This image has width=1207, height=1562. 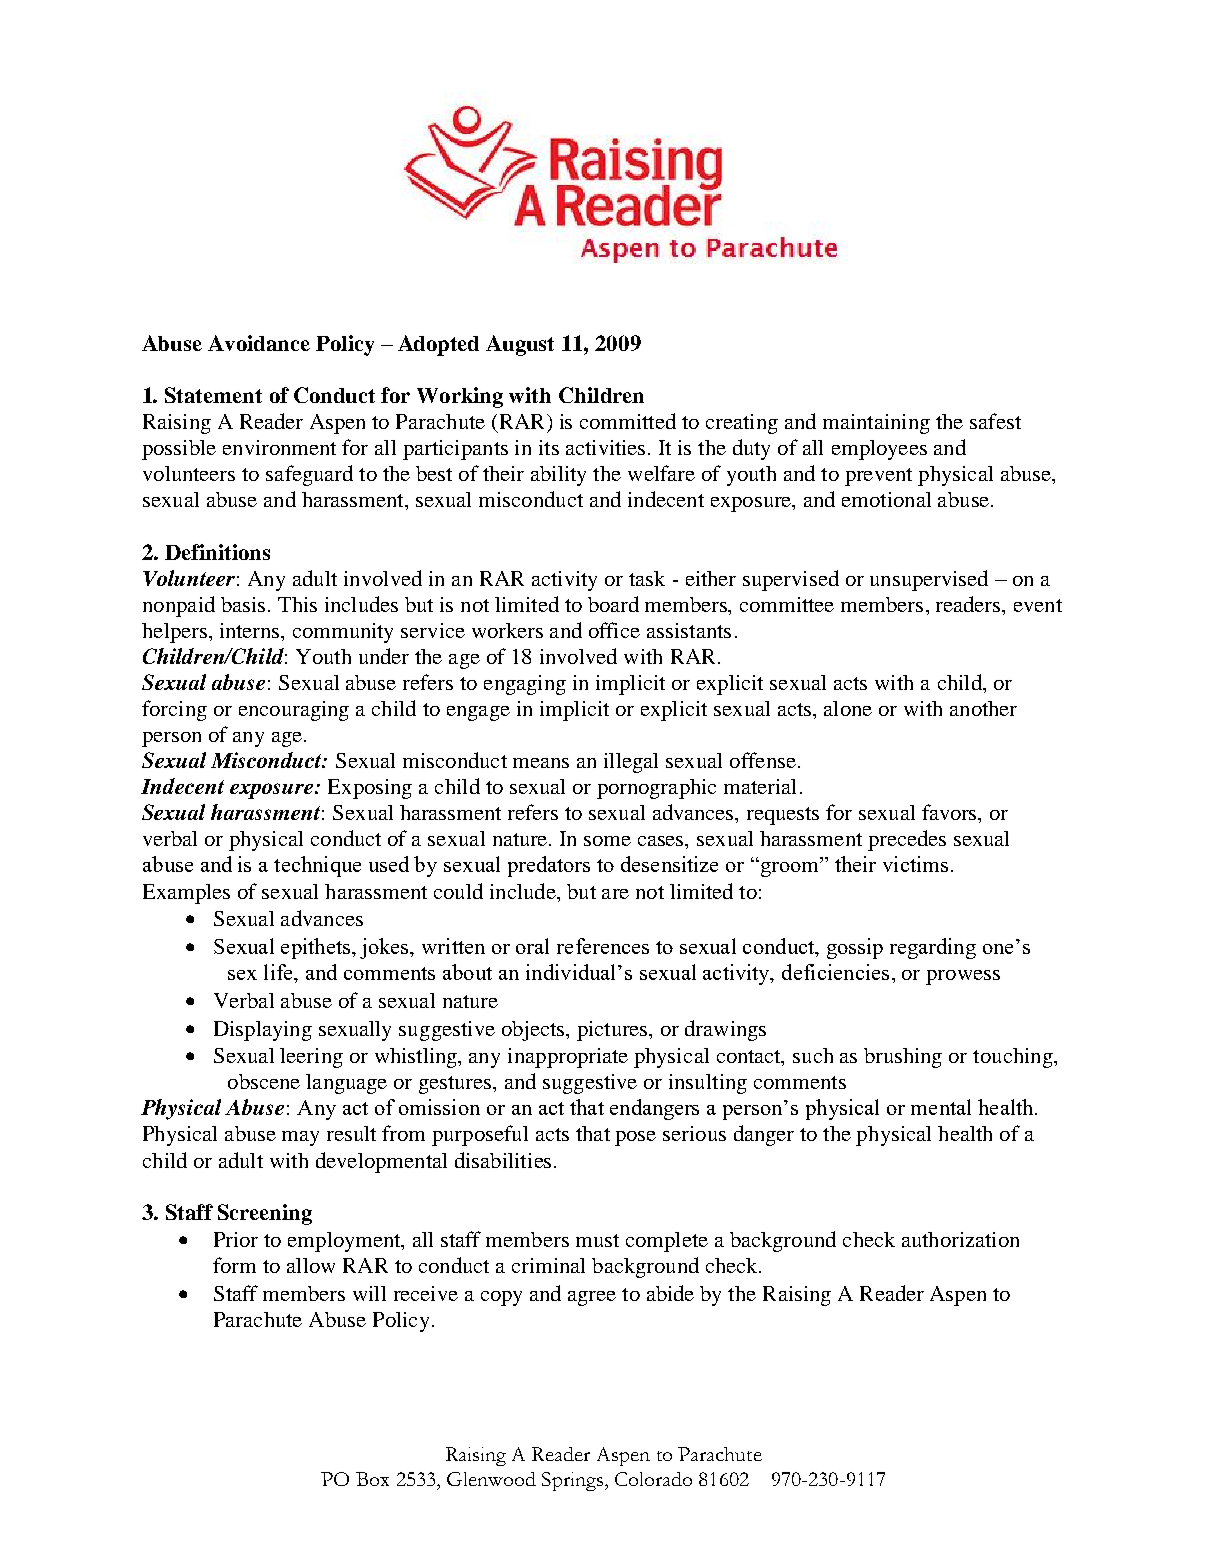 What do you see at coordinates (317, 948) in the image?
I see `epithets` at bounding box center [317, 948].
